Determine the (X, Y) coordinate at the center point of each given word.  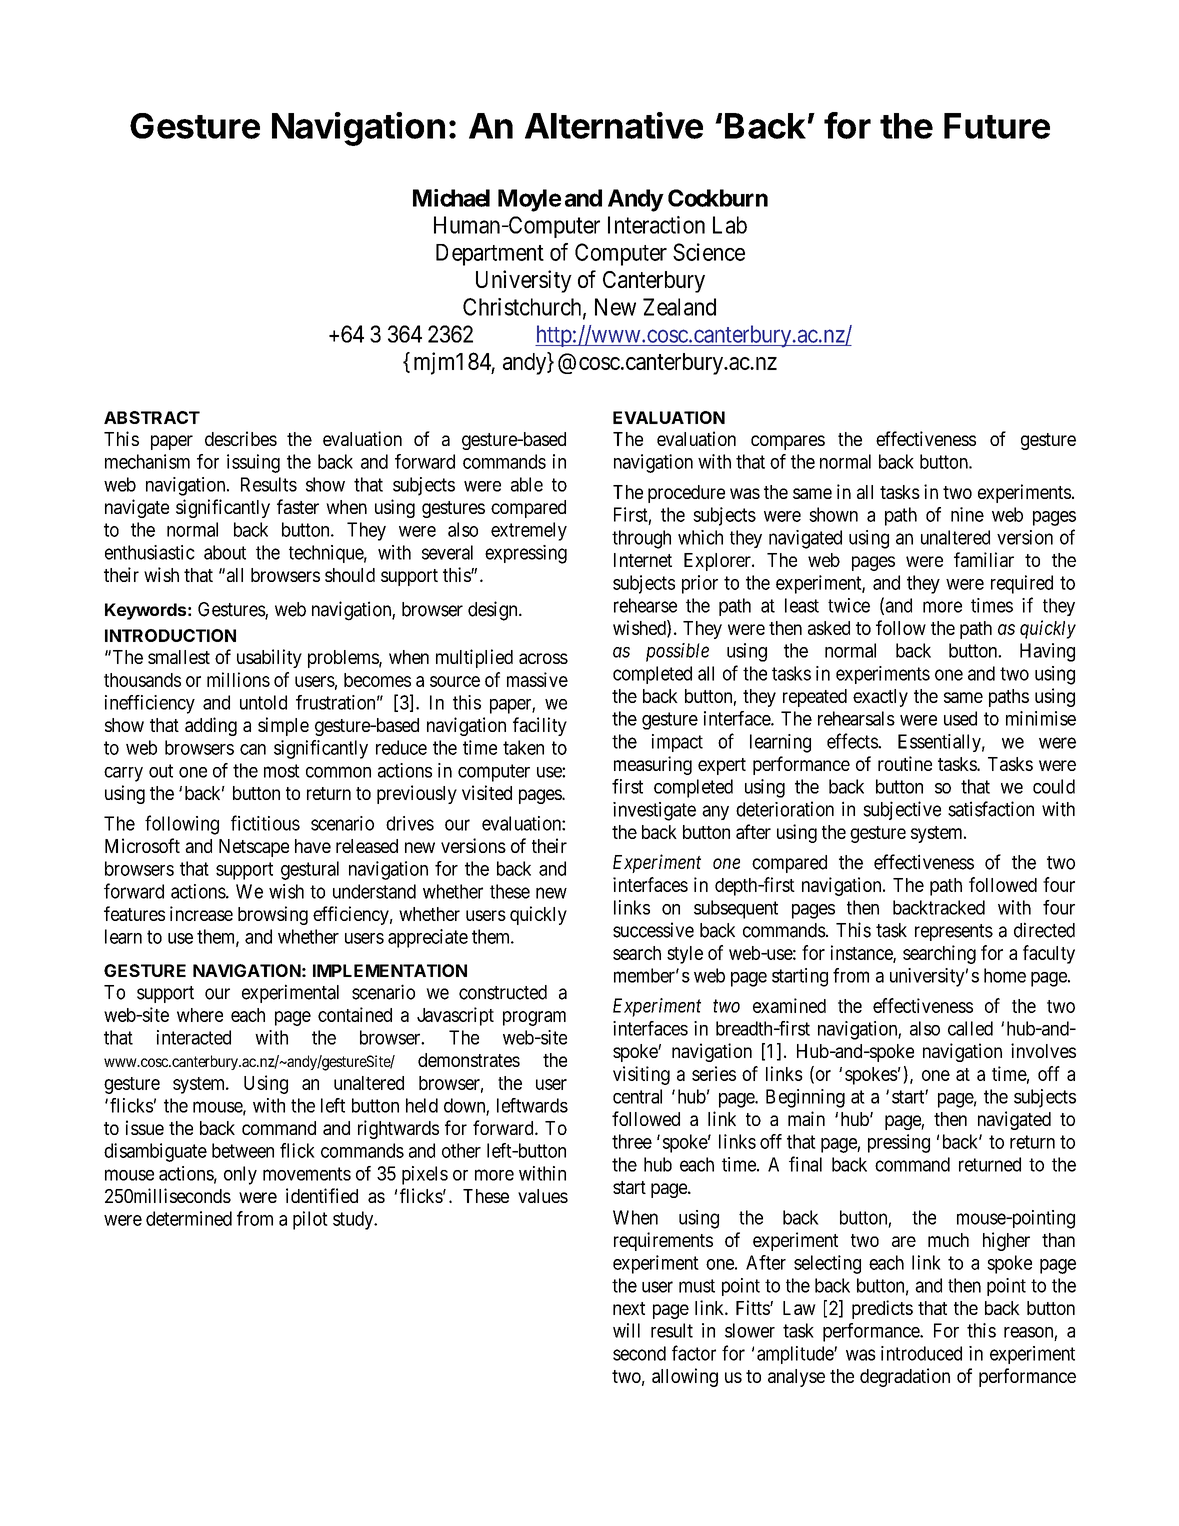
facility (540, 726)
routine (905, 763)
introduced (921, 1353)
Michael (451, 198)
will (626, 1330)
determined (189, 1218)
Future (997, 126)
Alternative (614, 125)
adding (211, 726)
